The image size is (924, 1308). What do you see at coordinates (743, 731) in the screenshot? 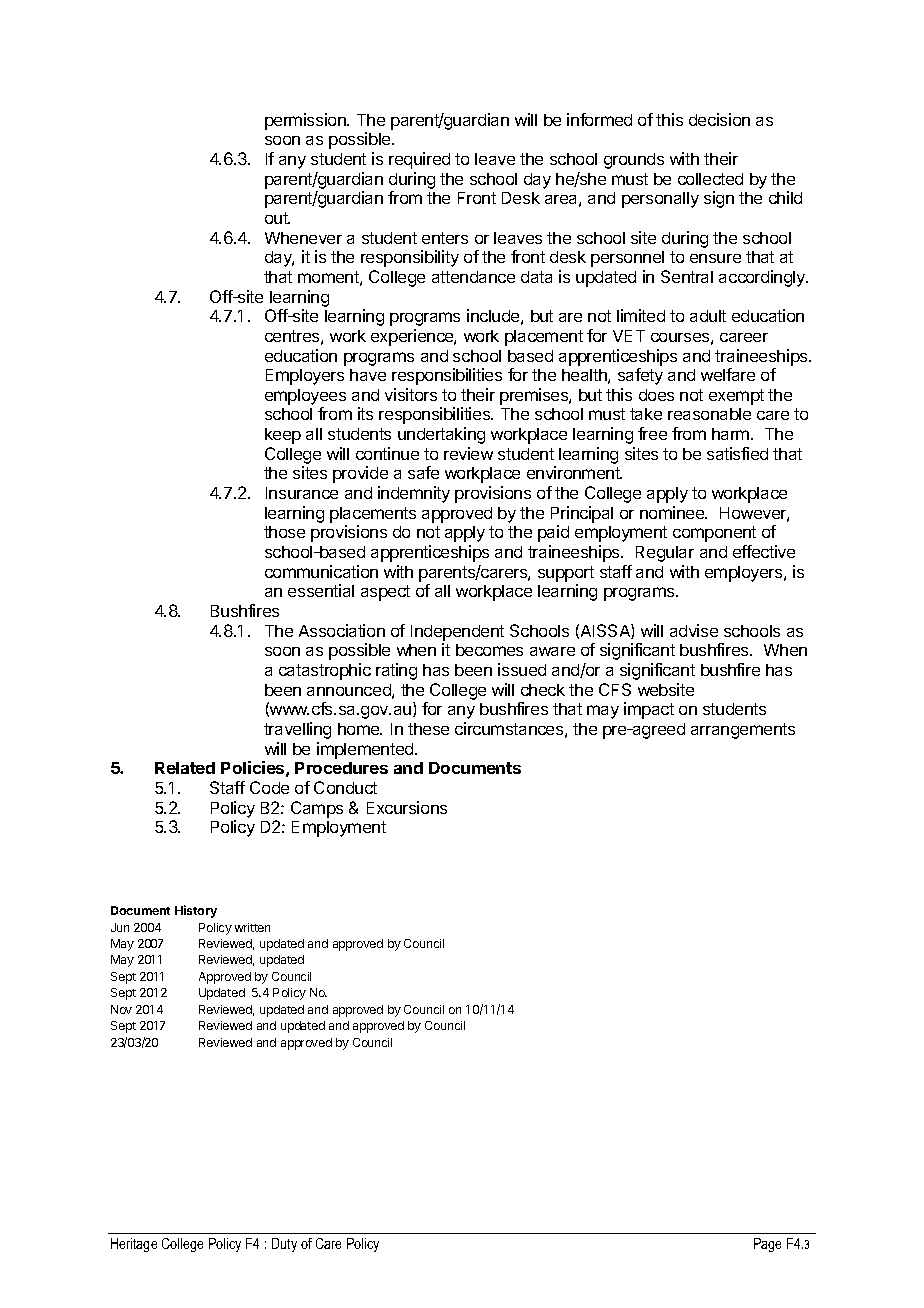
I see `arrangements` at bounding box center [743, 731].
